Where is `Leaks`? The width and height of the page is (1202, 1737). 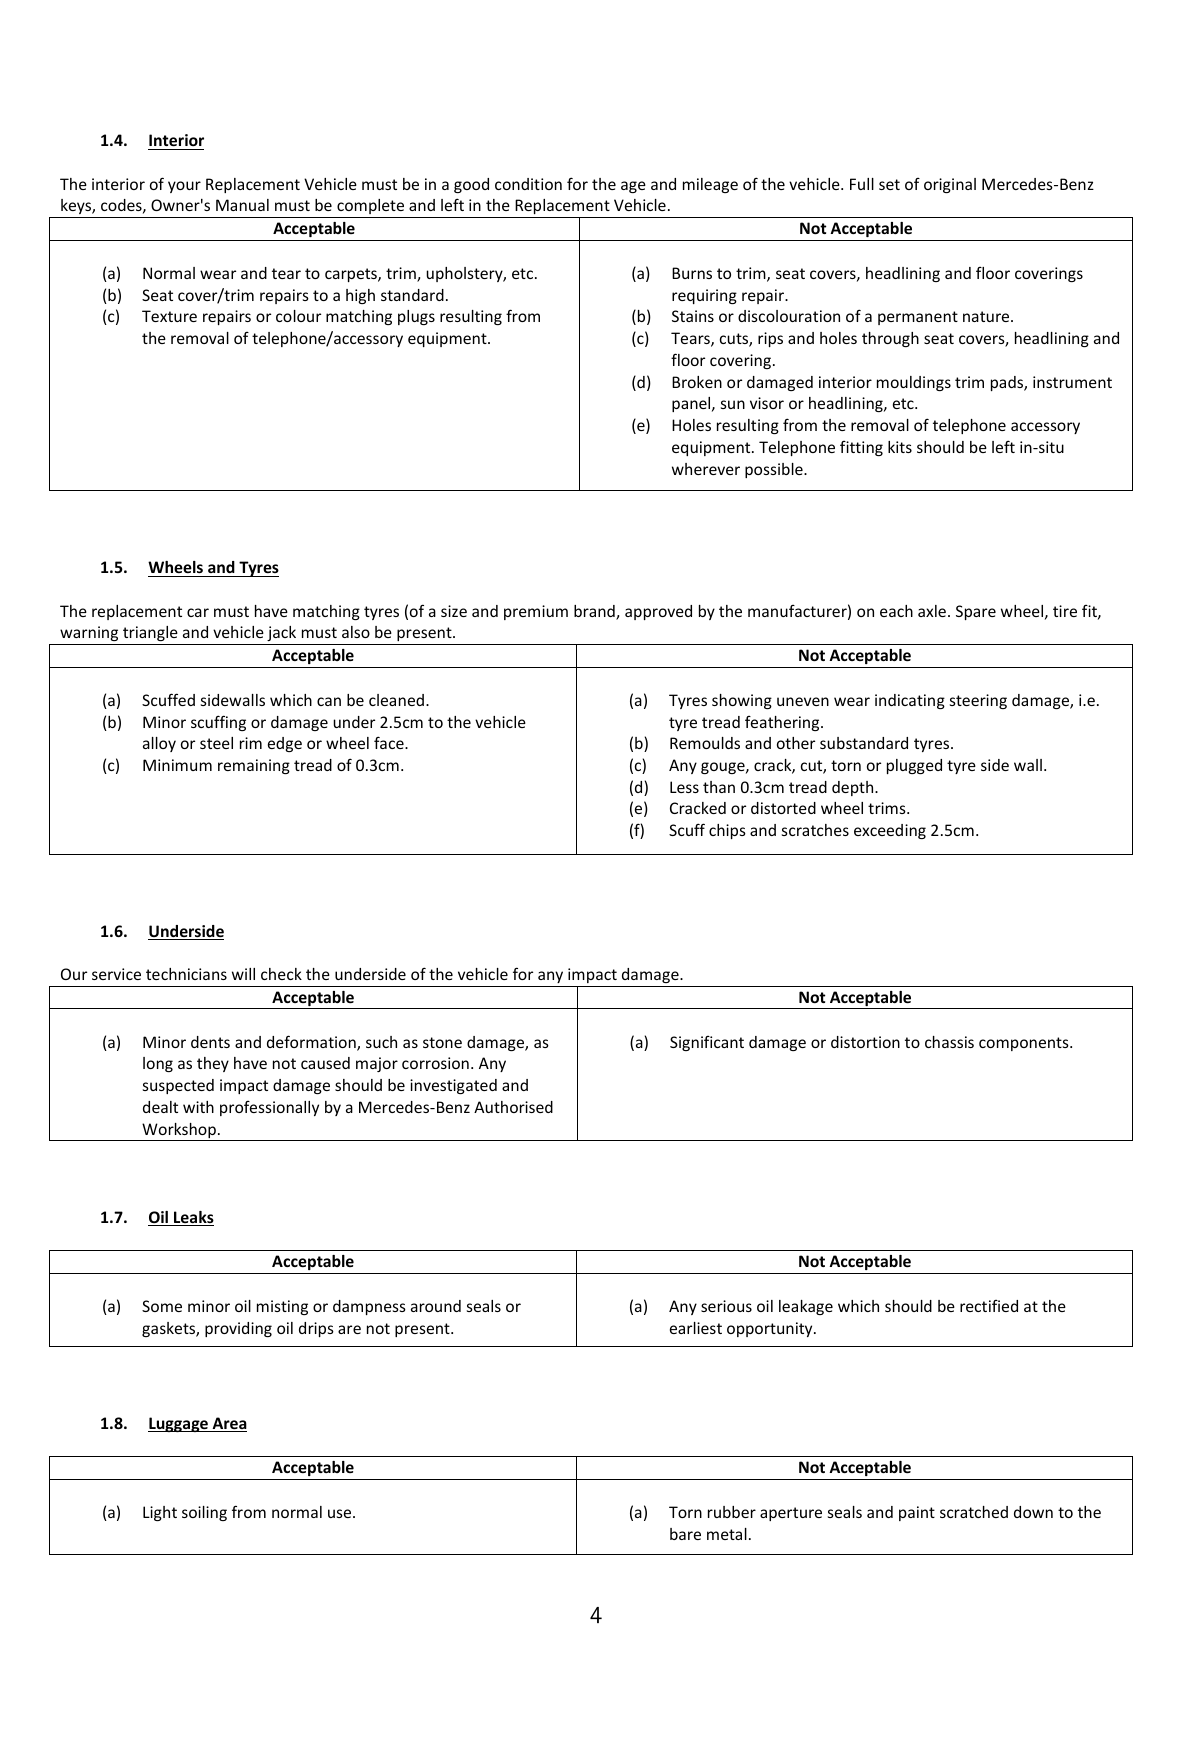 Leaks is located at coordinates (193, 1218).
